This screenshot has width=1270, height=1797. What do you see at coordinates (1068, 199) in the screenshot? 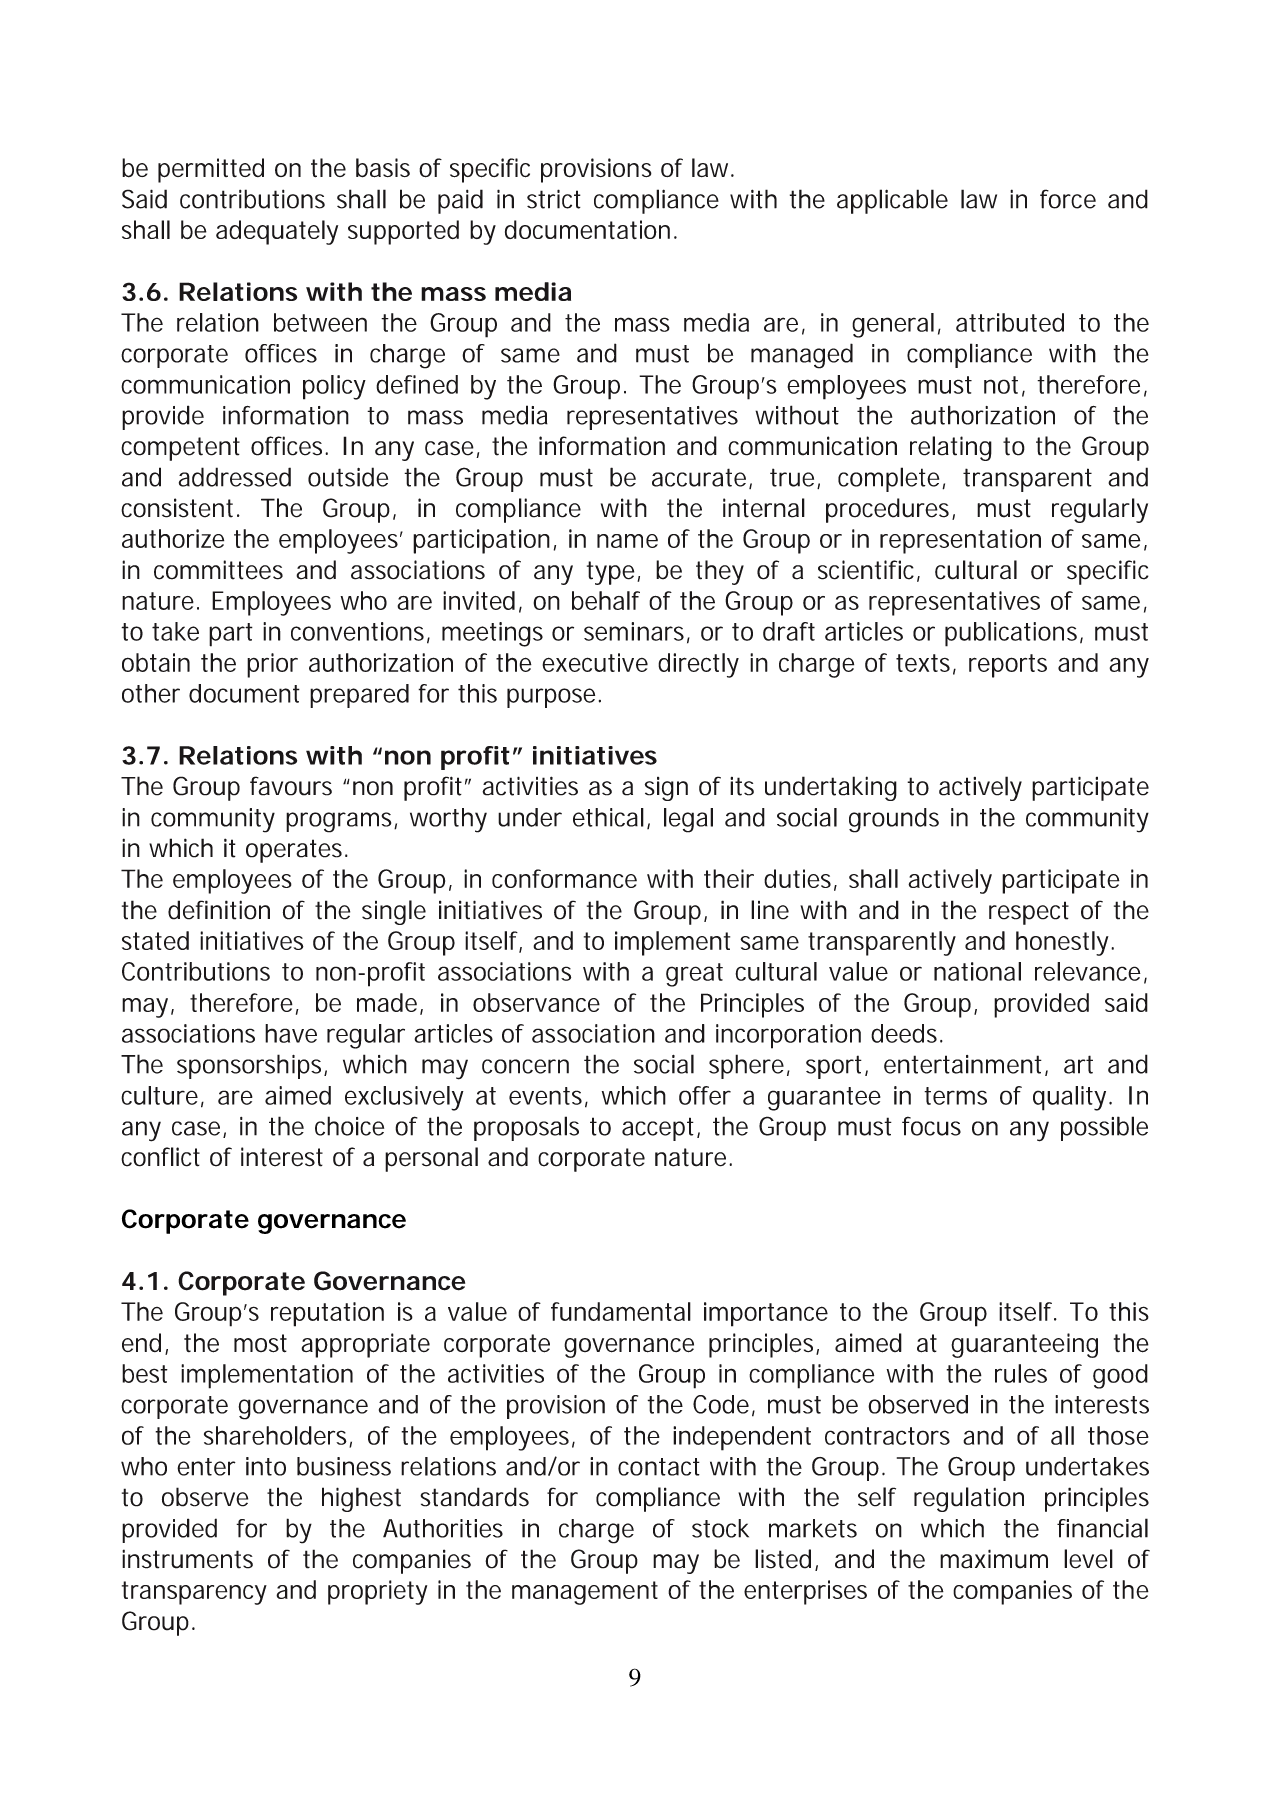
I see `force` at bounding box center [1068, 199].
